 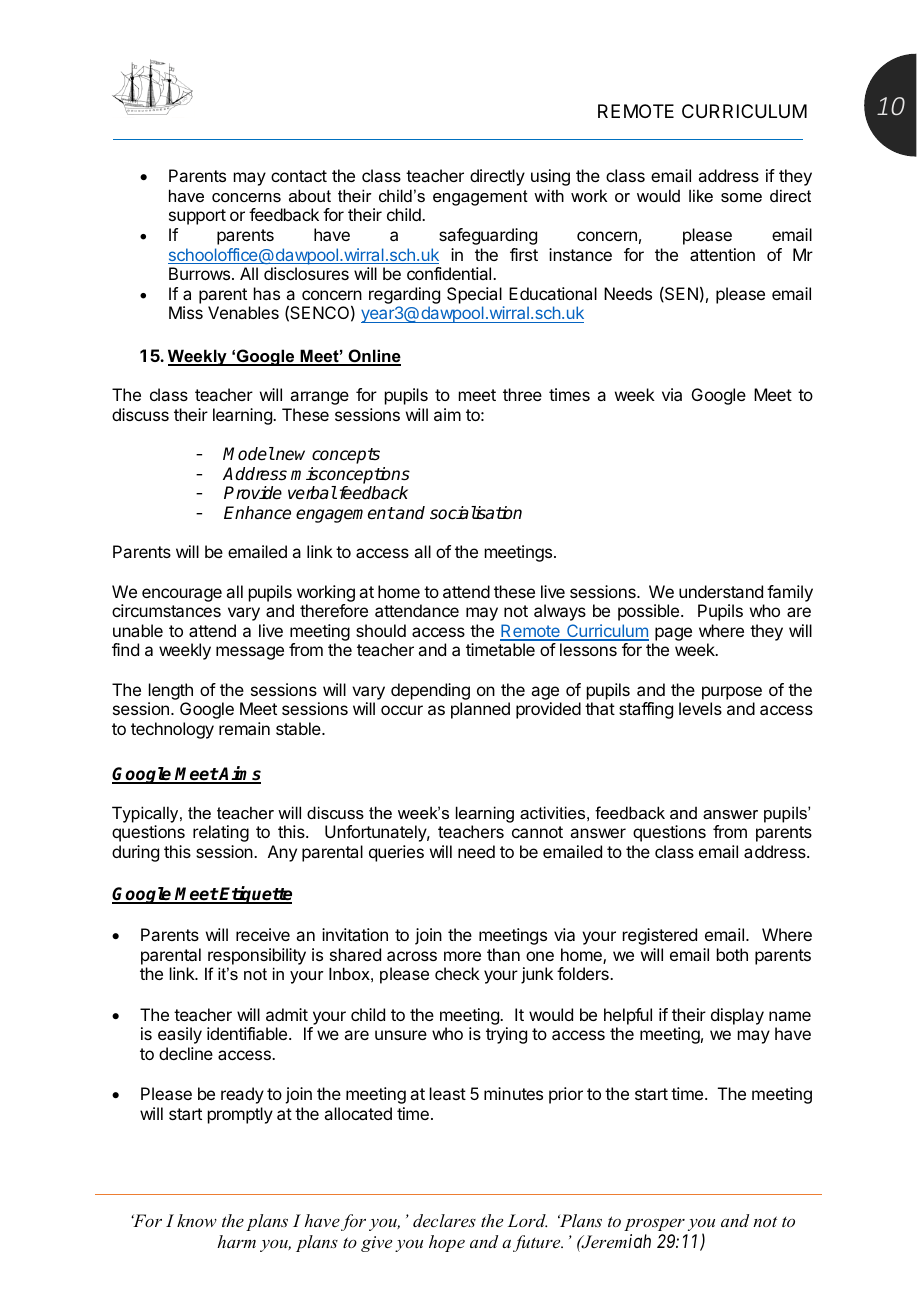 I want to click on levels, so click(x=700, y=708).
